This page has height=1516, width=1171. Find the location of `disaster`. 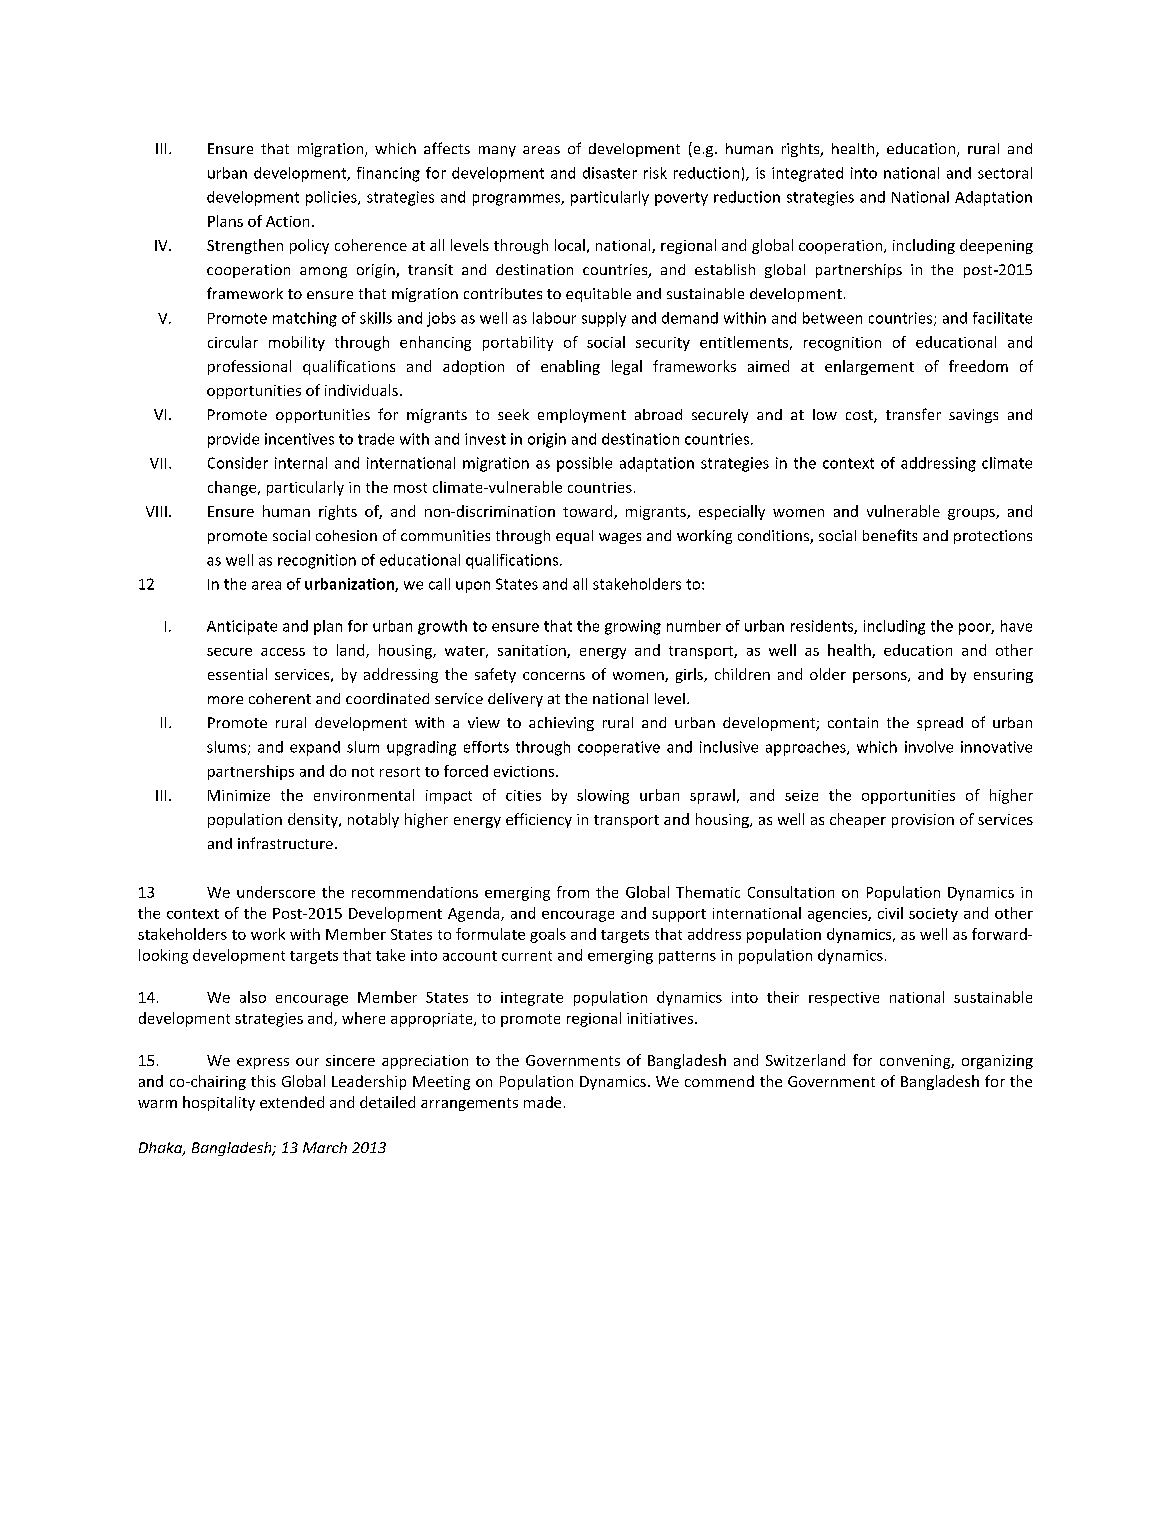

disaster is located at coordinates (610, 173).
